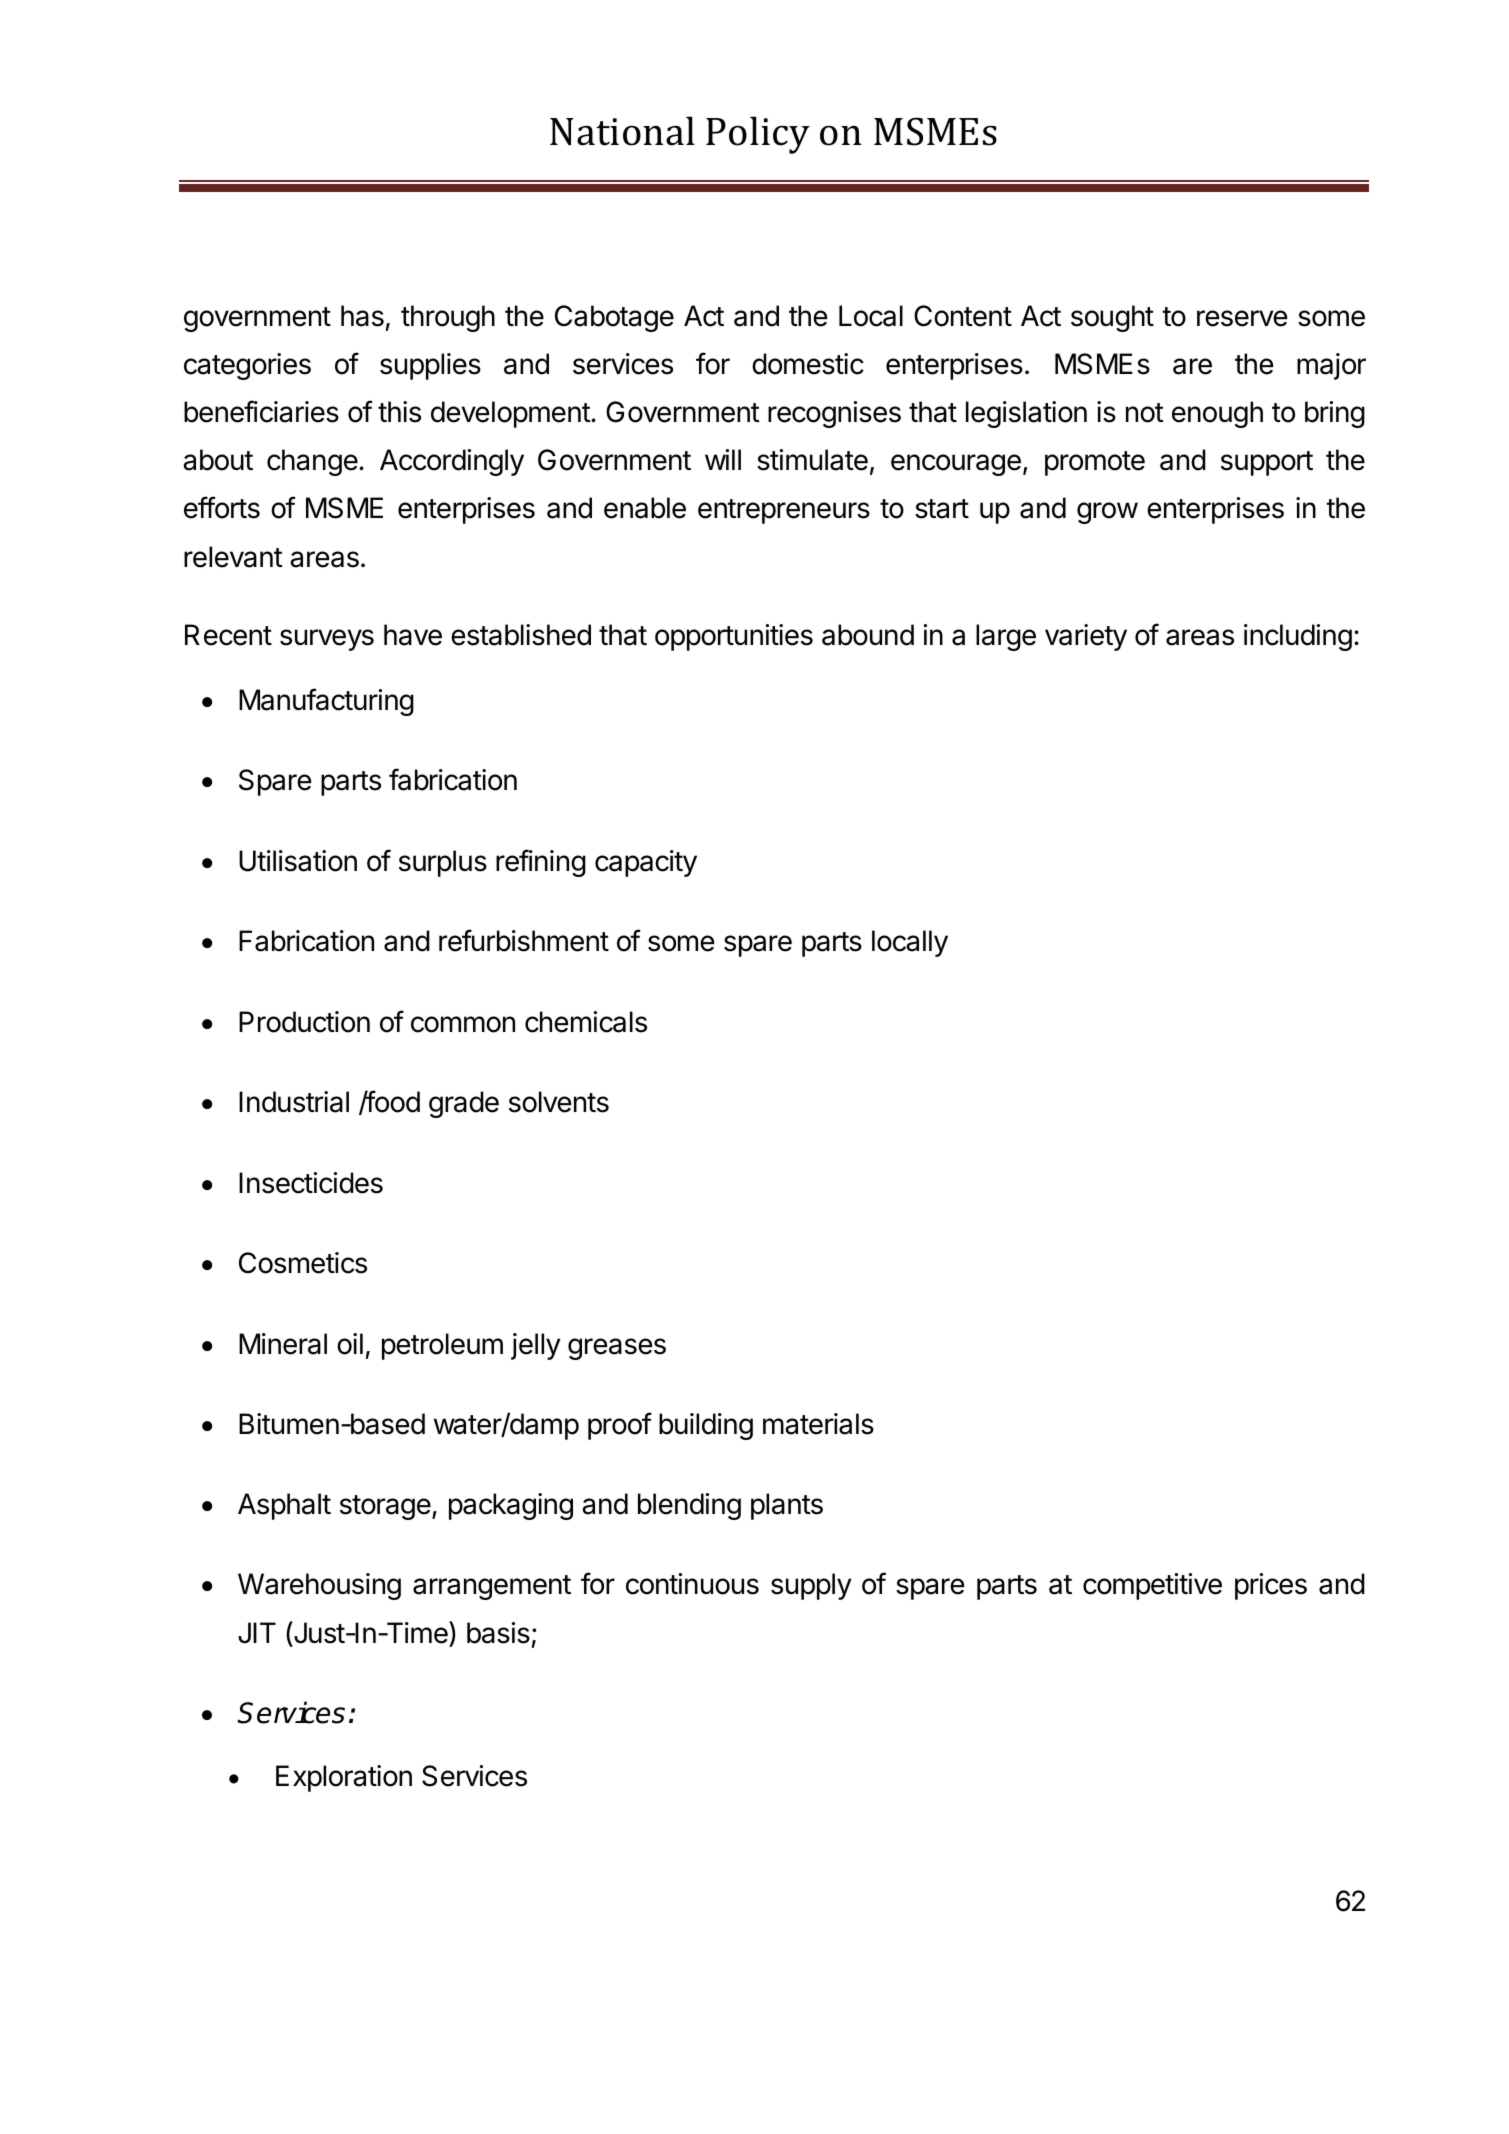 Image resolution: width=1509 pixels, height=2134 pixels. What do you see at coordinates (811, 1586) in the image?
I see `supply` at bounding box center [811, 1586].
